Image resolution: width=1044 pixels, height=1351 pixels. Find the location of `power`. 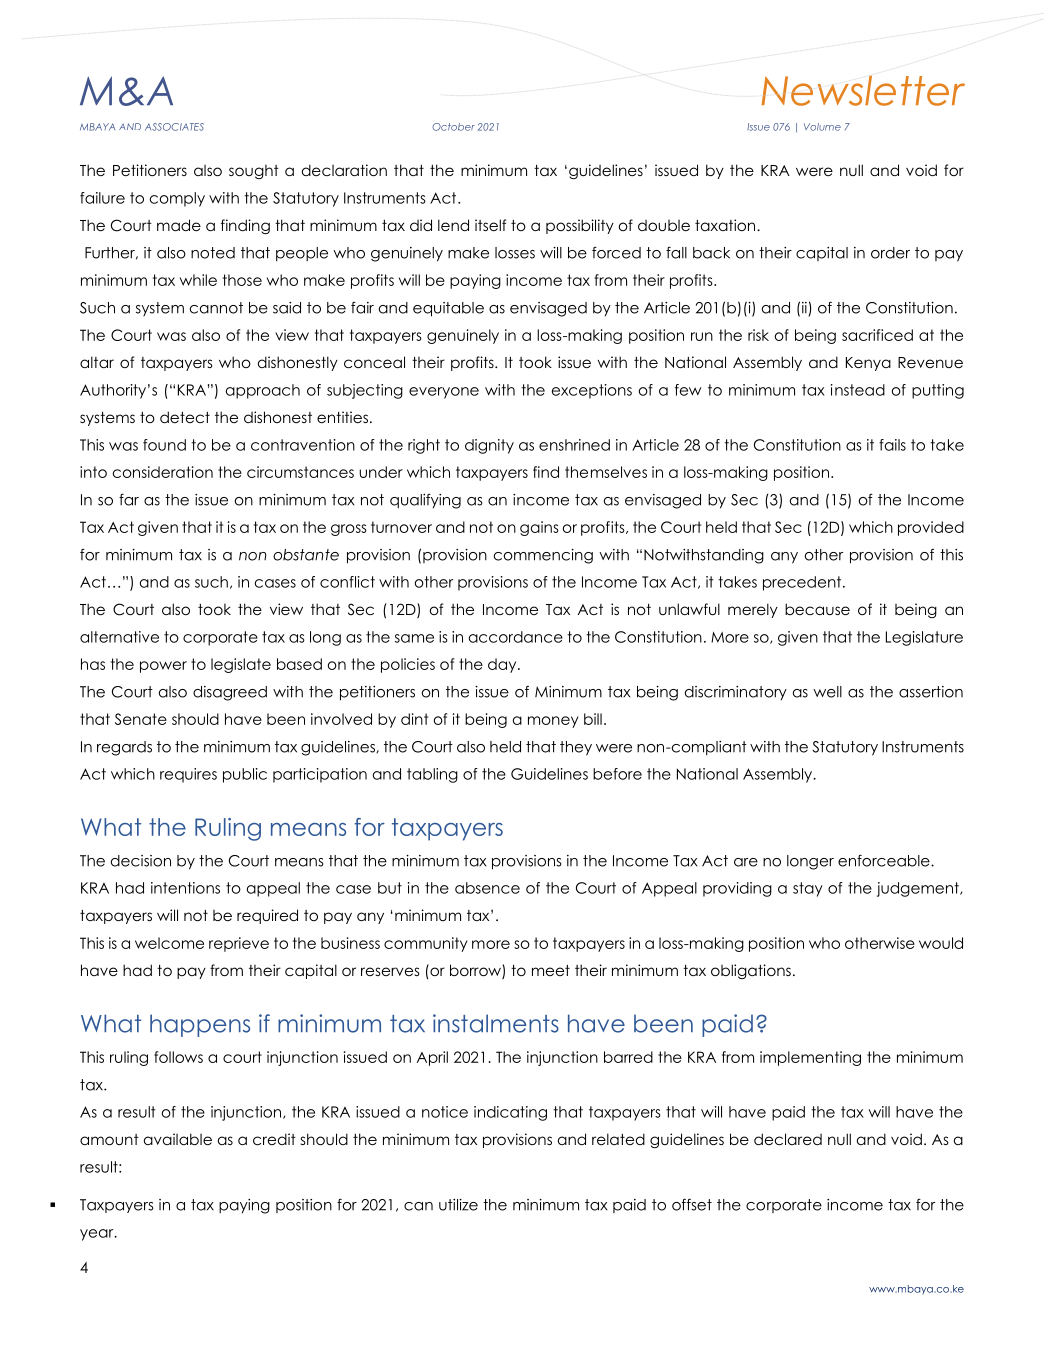

power is located at coordinates (163, 667).
